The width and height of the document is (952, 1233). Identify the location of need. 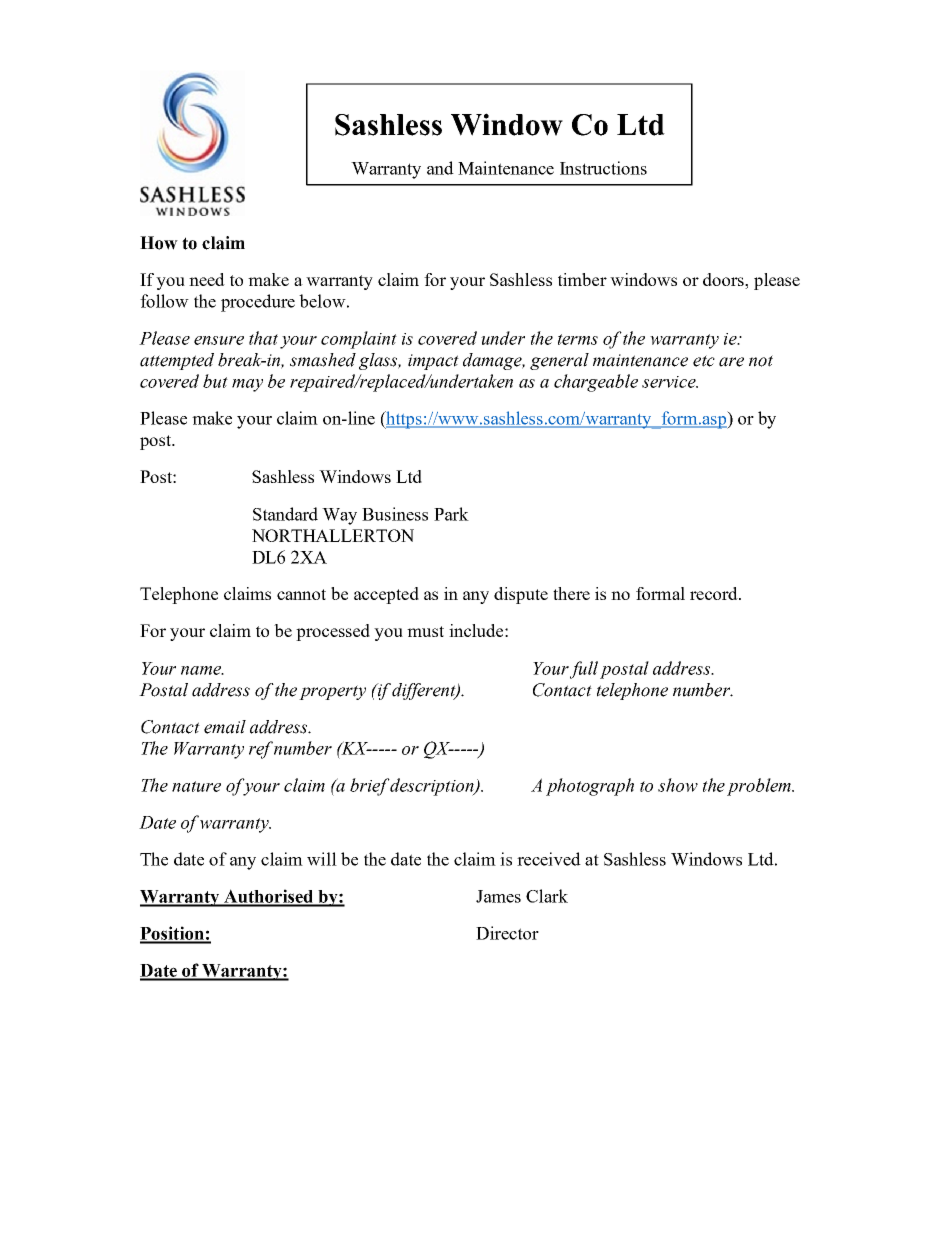
(207, 279).
